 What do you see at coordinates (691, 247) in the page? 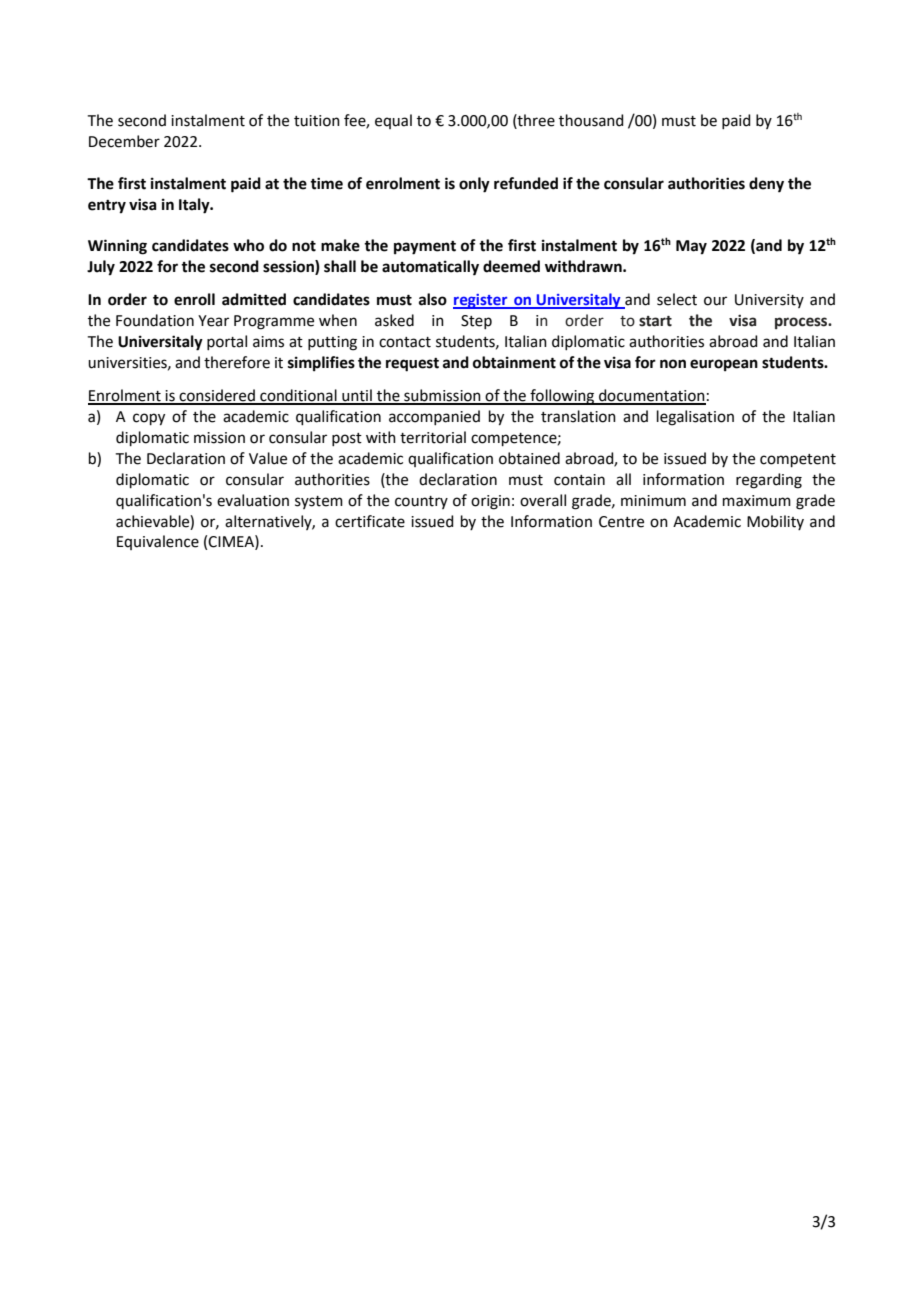
I see `May` at bounding box center [691, 247].
